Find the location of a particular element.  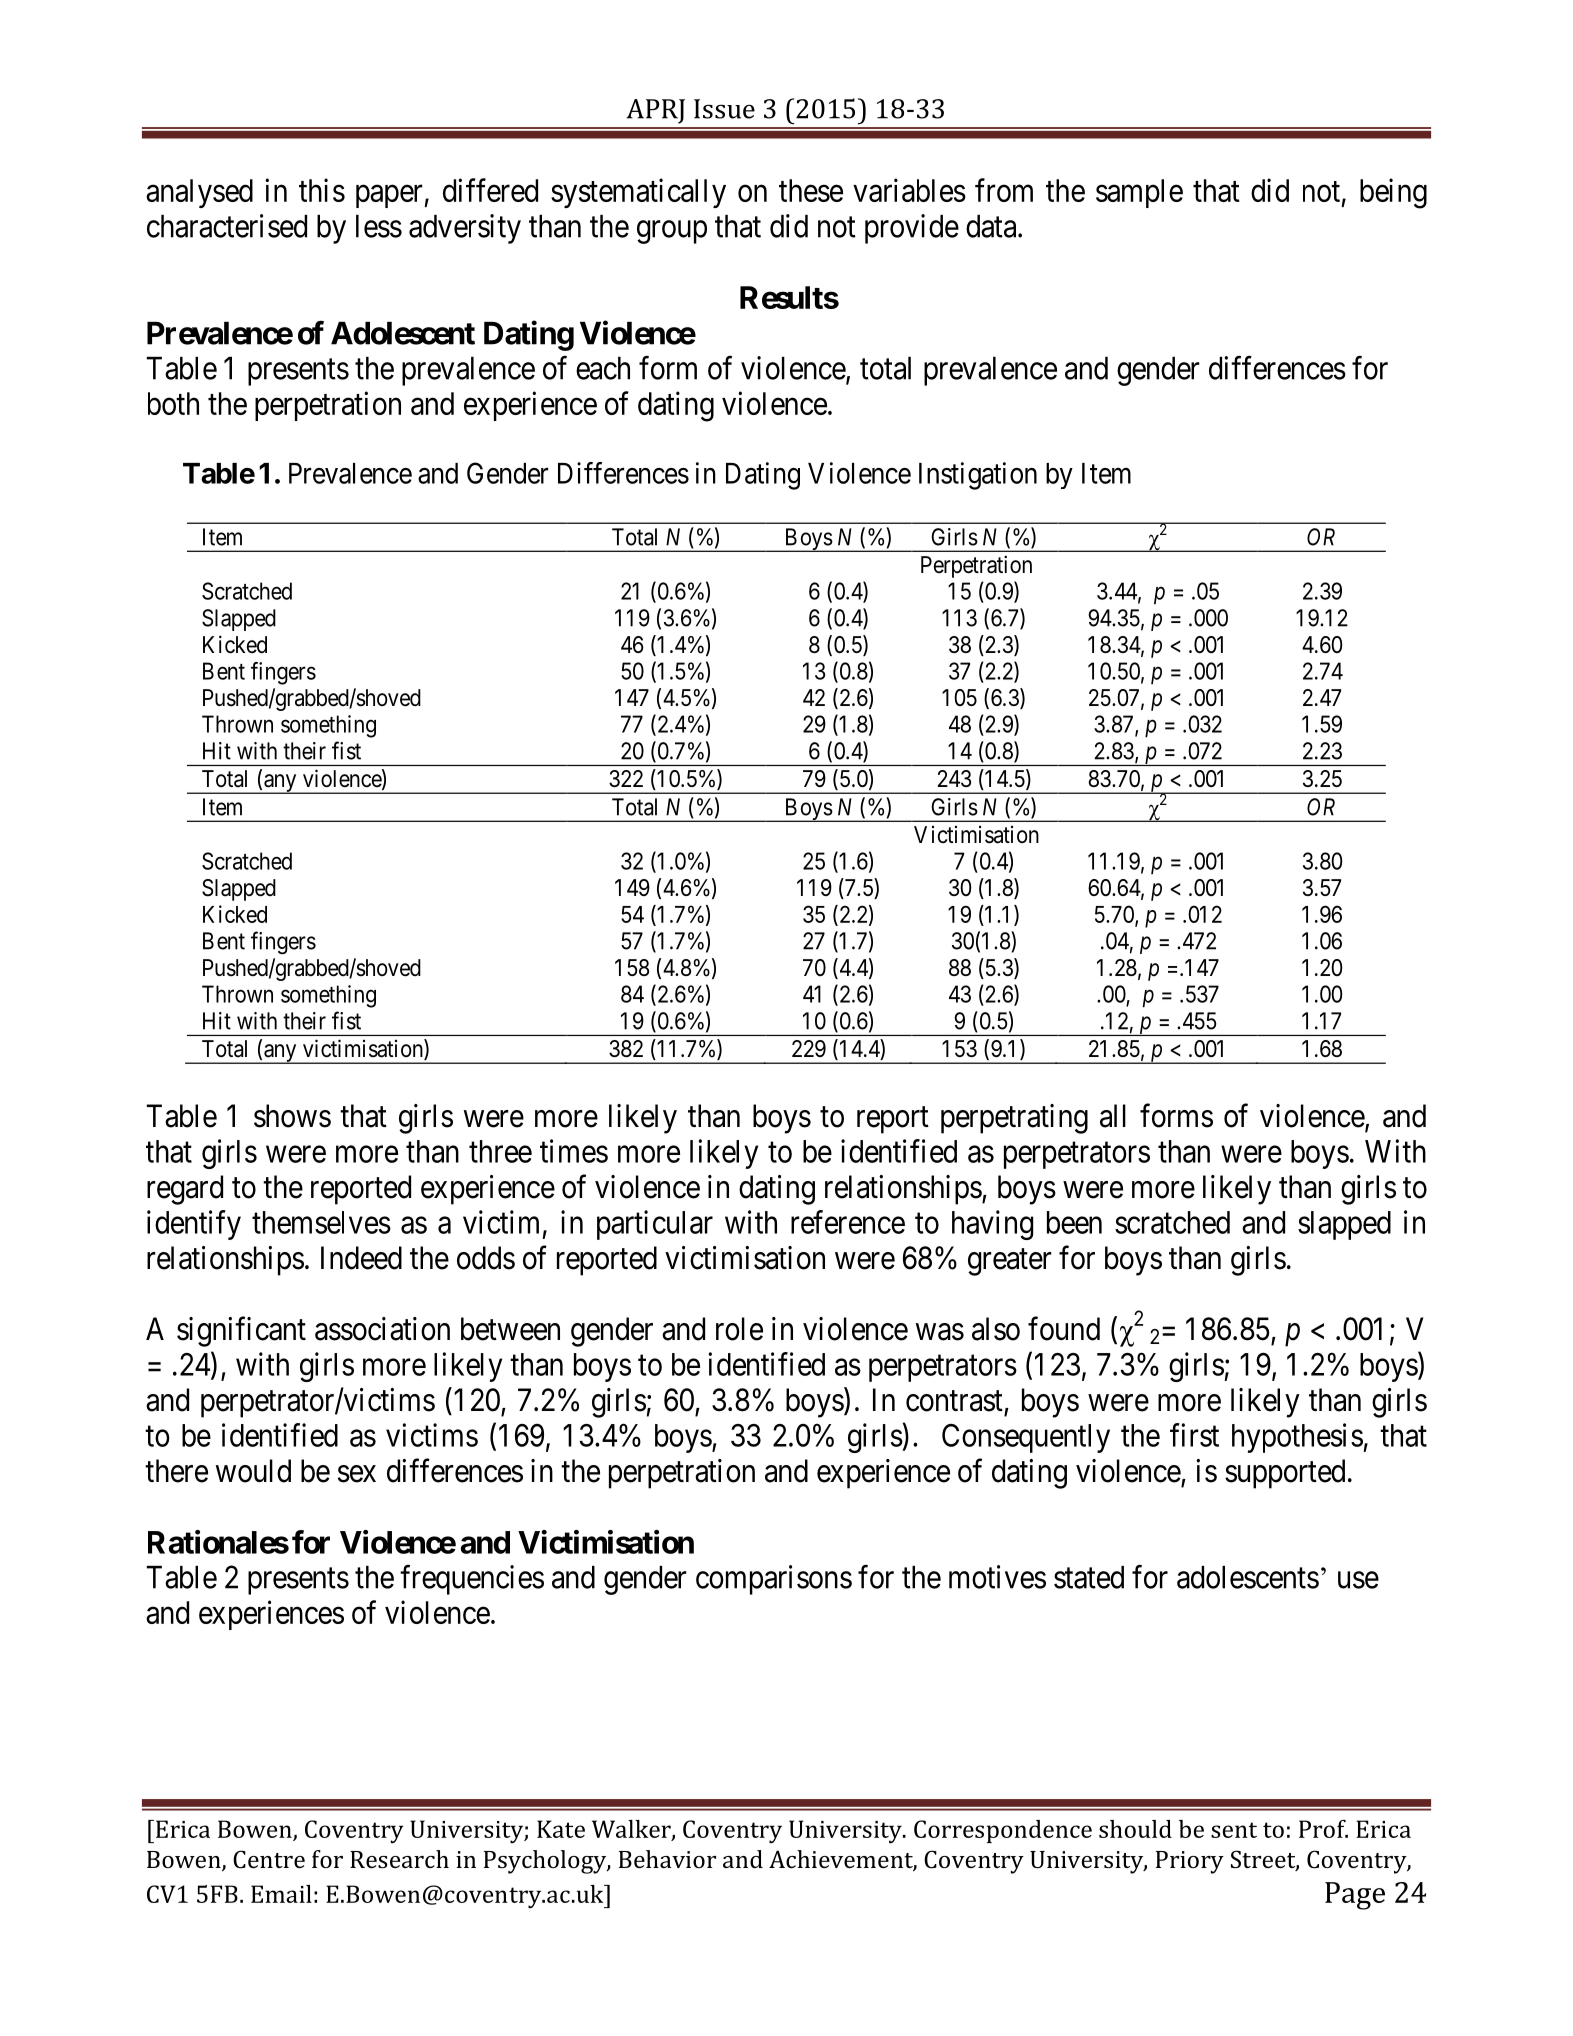

Behavior is located at coordinates (667, 1859).
